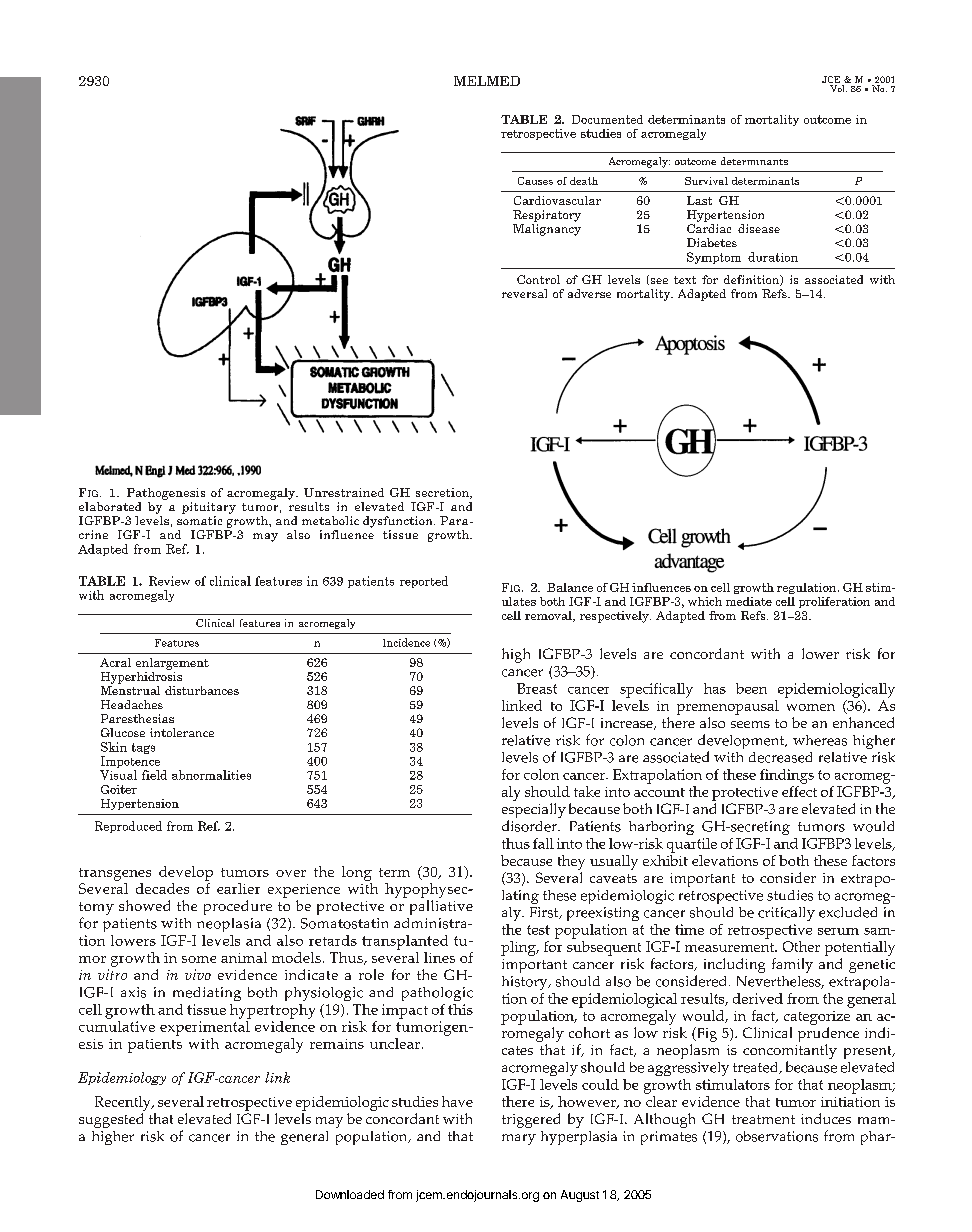 Image resolution: width=972 pixels, height=1232 pixels. Describe the element at coordinates (549, 616) in the screenshot. I see `removal` at that location.
